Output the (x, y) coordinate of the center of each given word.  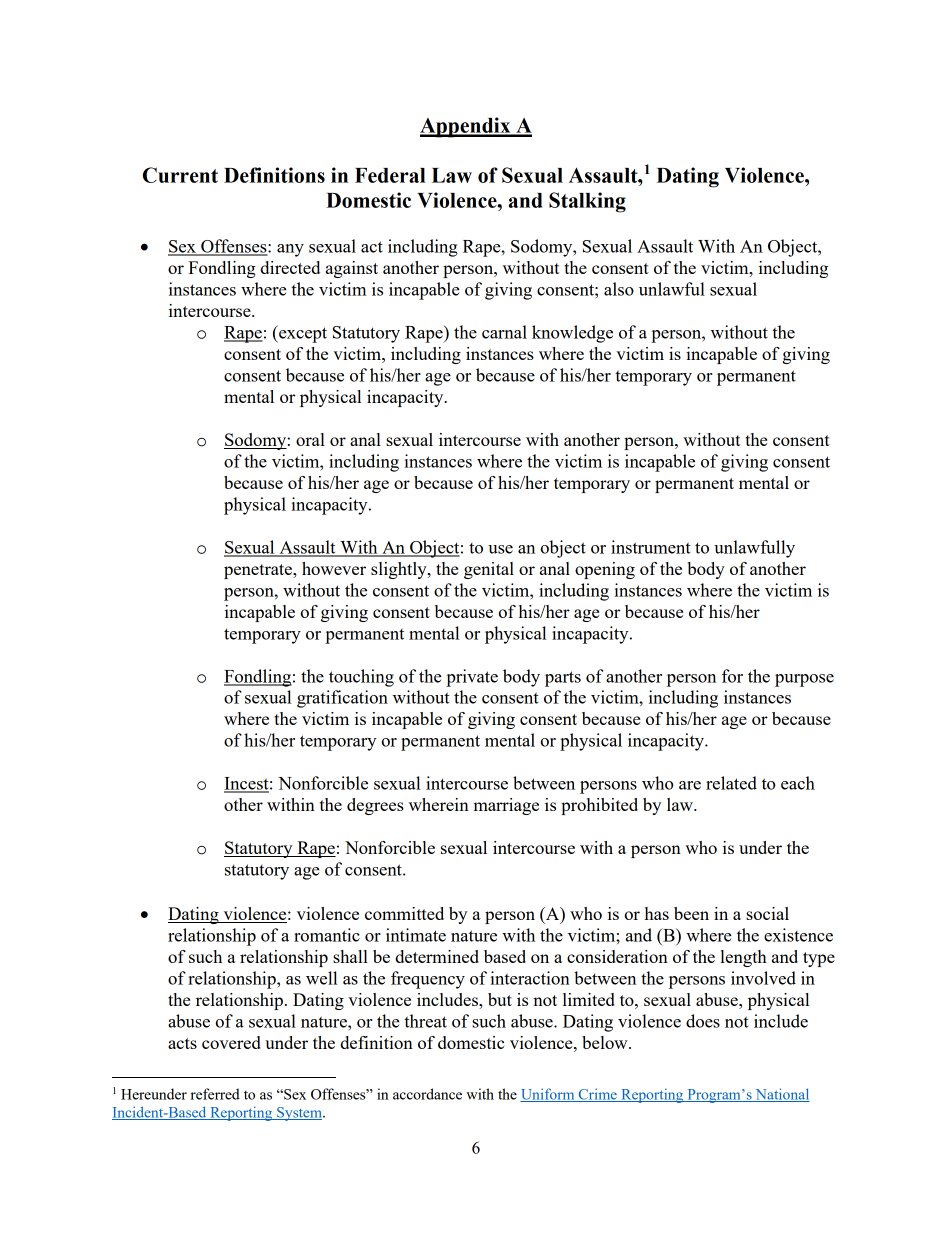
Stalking (587, 202)
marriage (506, 806)
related (731, 783)
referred (215, 1094)
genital (489, 570)
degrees (375, 806)
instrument (651, 547)
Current (180, 175)
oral (310, 439)
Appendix (466, 127)
